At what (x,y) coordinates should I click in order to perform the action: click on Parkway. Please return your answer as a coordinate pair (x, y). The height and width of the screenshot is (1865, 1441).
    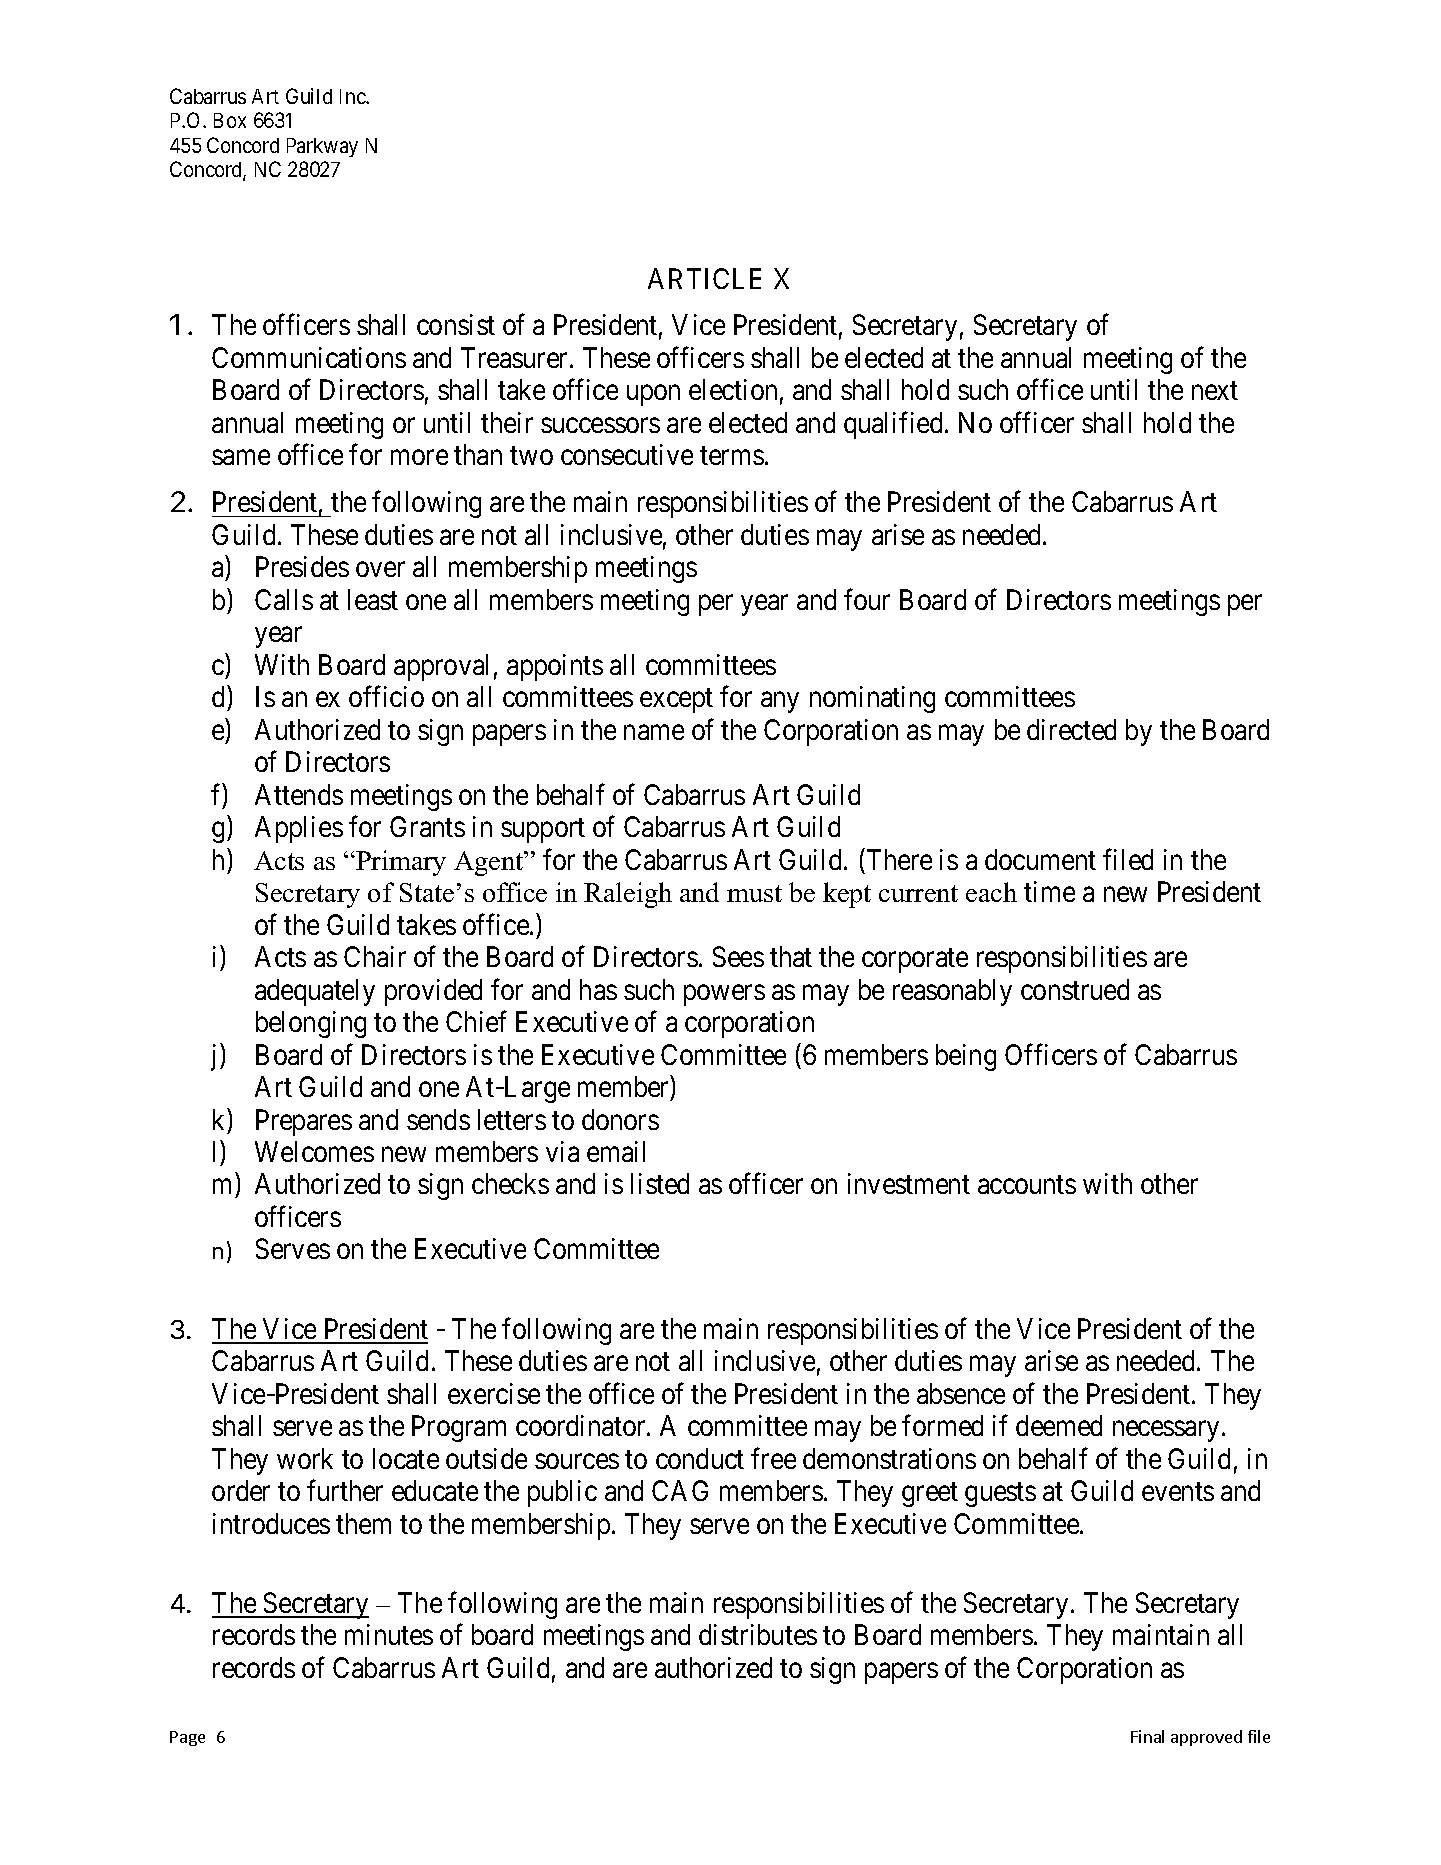
    Looking at the image, I should click on (322, 147).
